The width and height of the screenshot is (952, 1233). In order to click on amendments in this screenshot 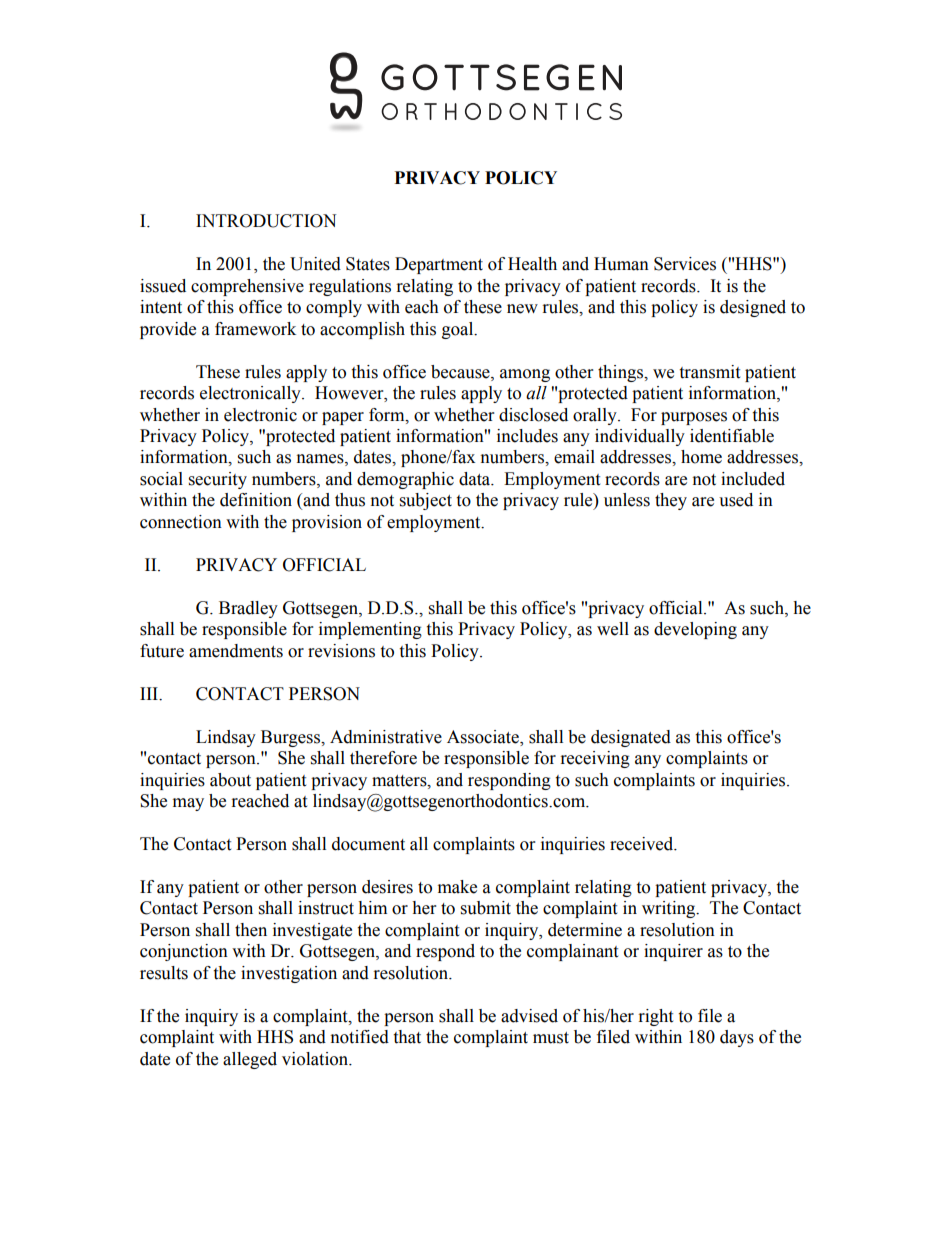, I will do `click(236, 651)`.
